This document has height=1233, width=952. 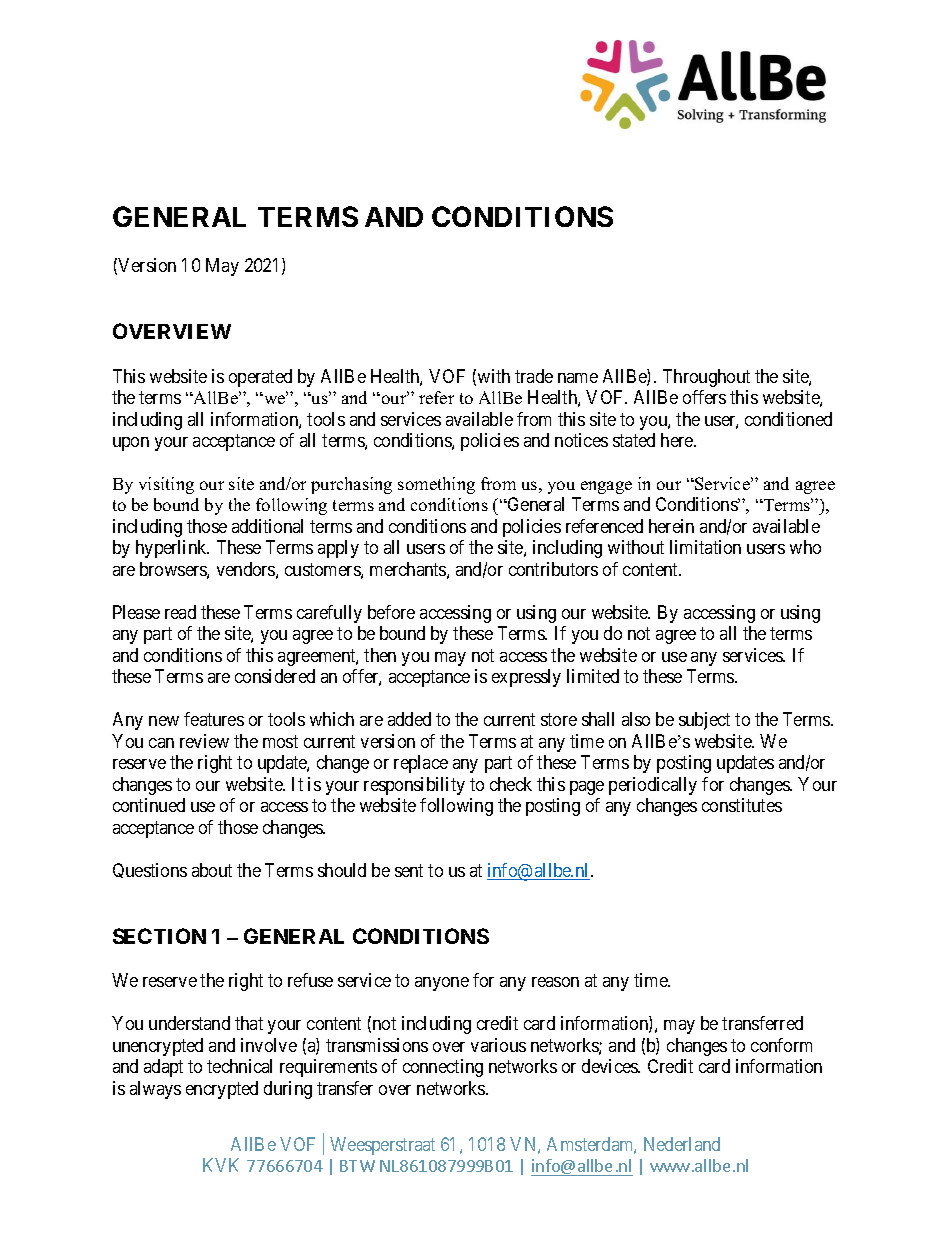 I want to click on conform, so click(x=781, y=1045).
